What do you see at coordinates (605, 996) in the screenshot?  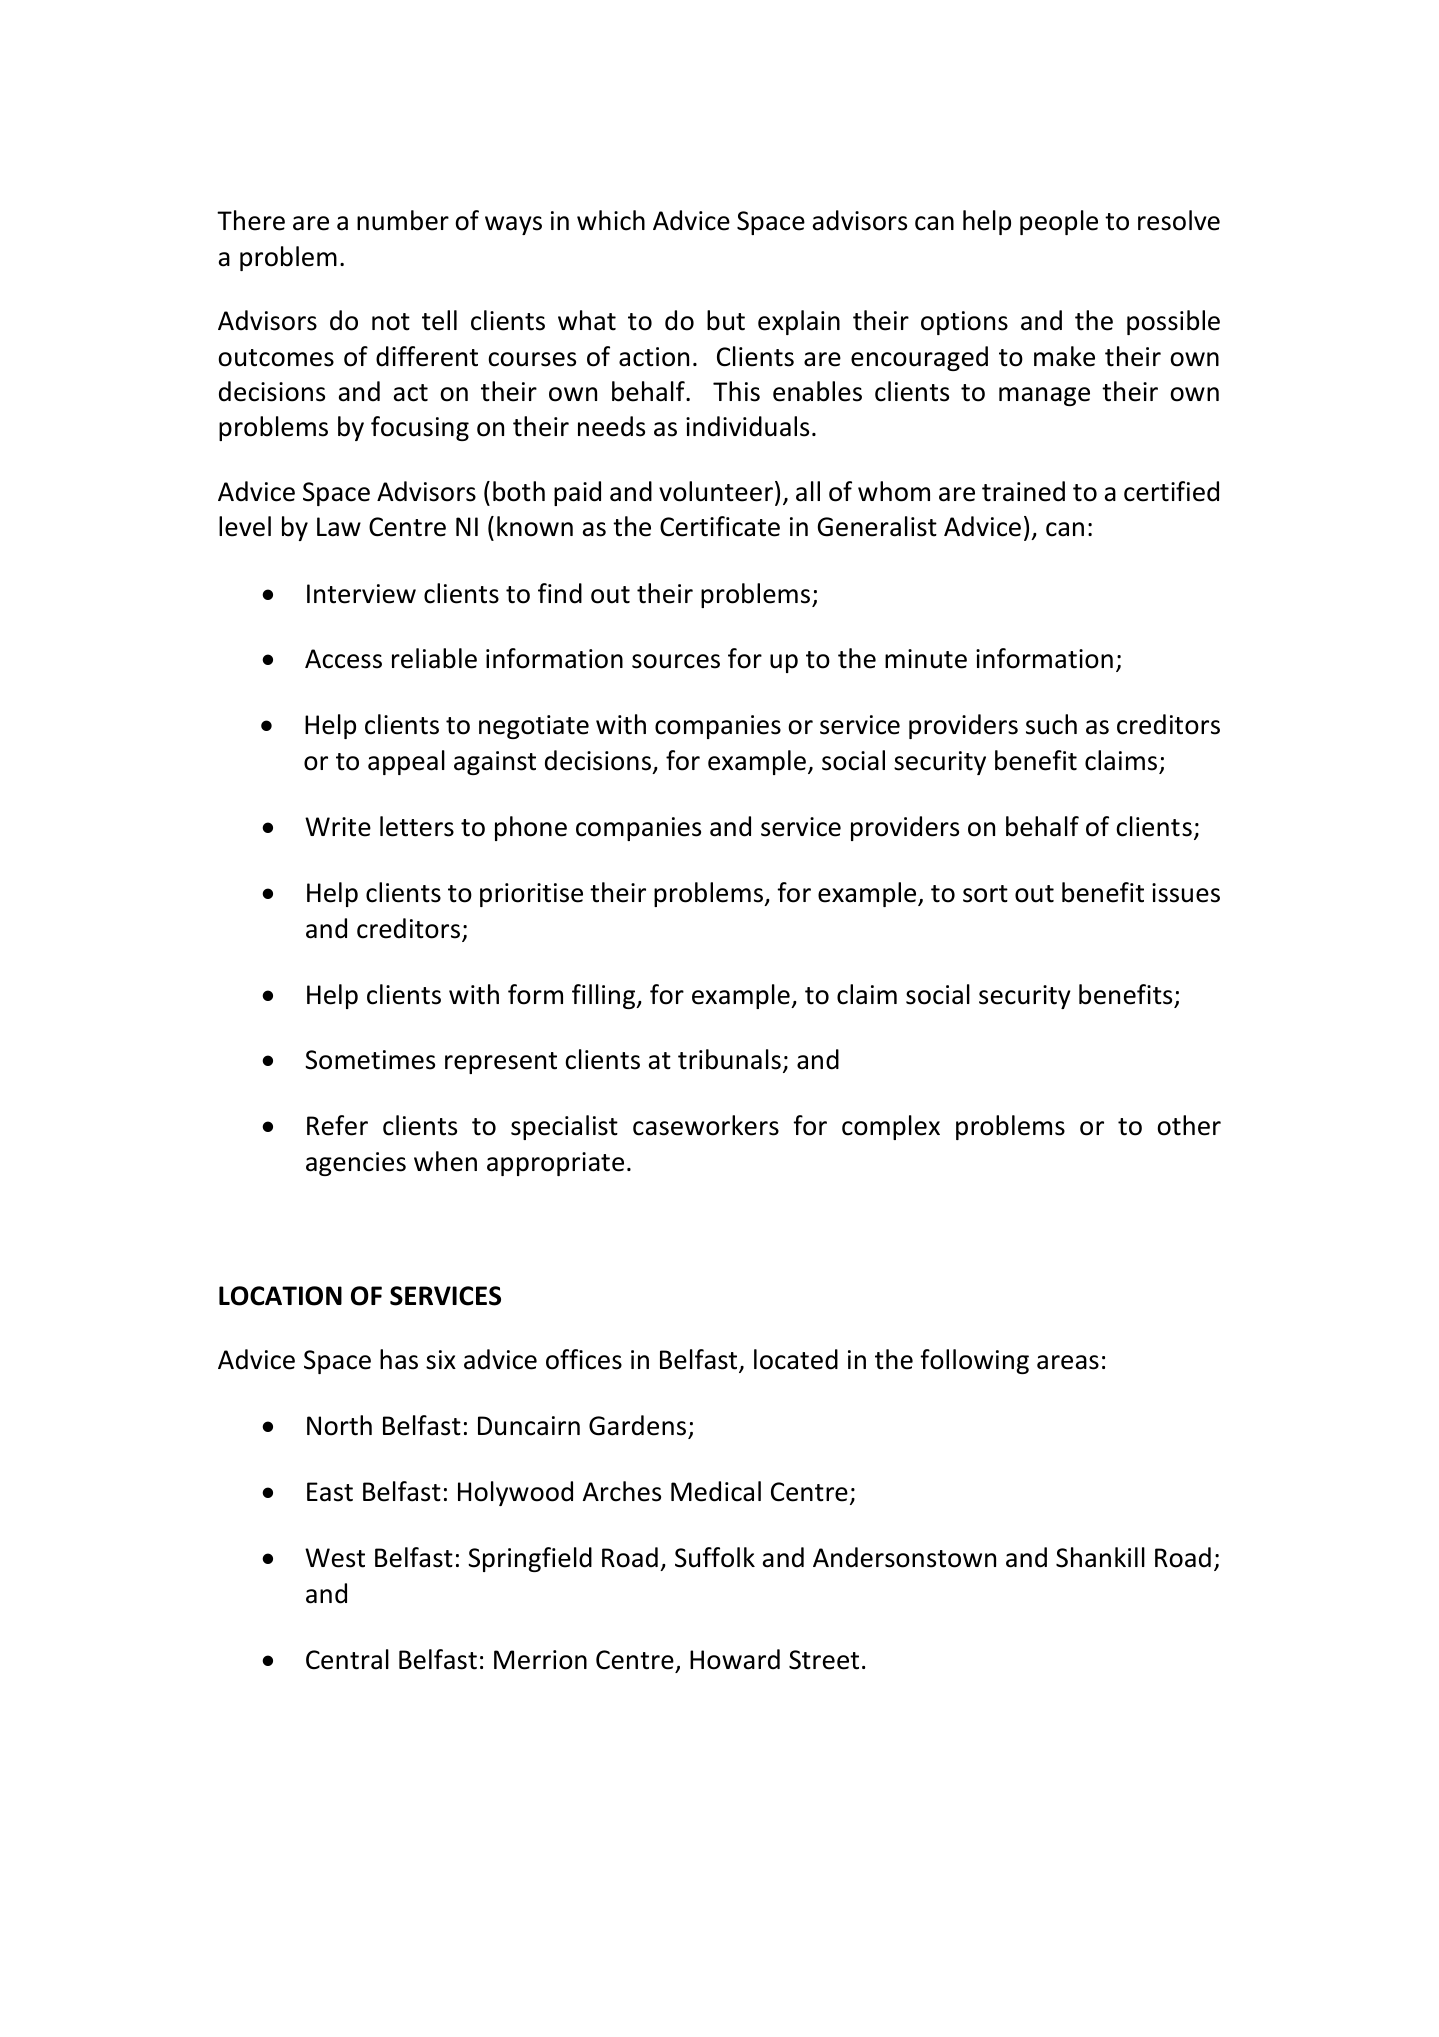 I see `filling` at bounding box center [605, 996].
